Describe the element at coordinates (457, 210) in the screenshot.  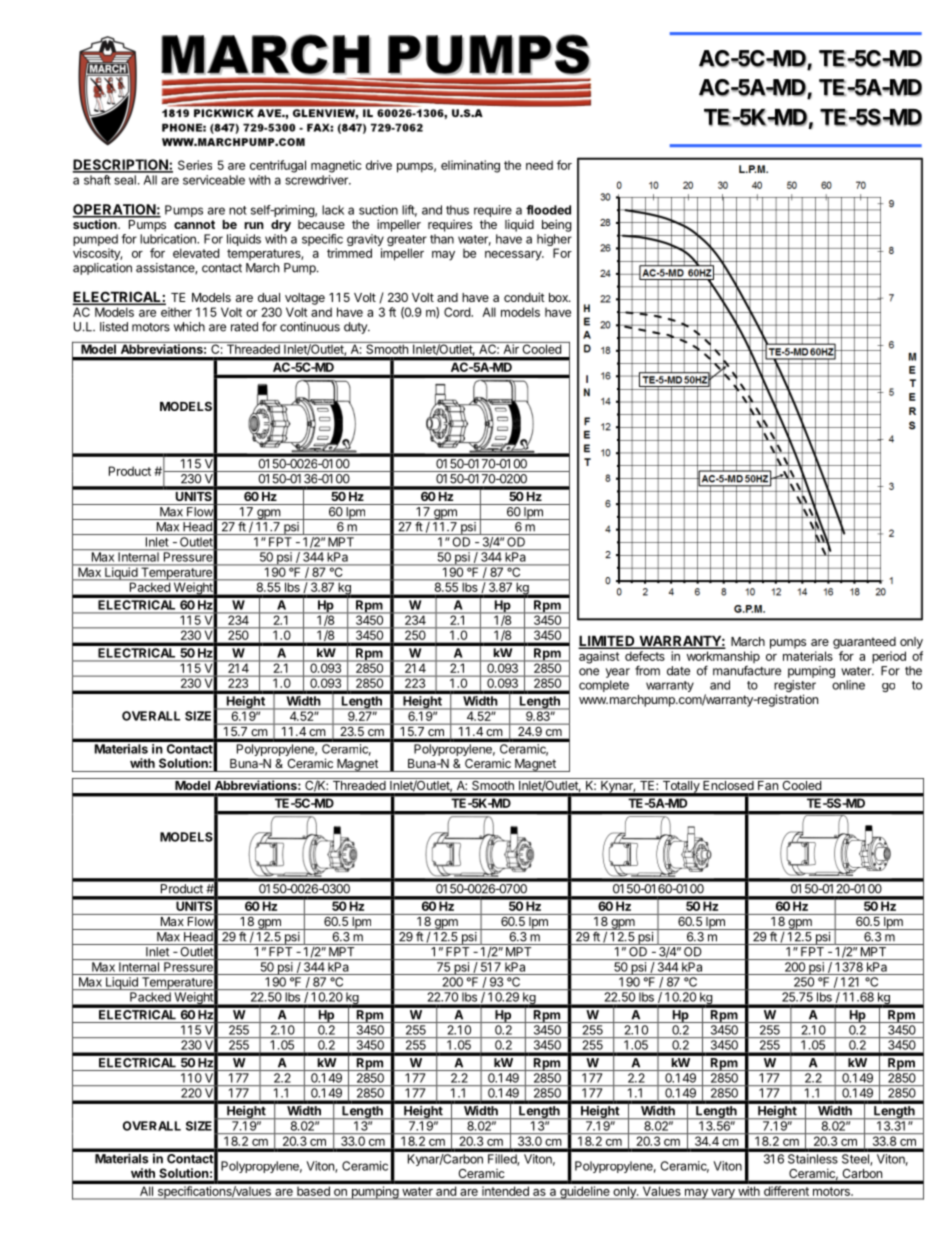
I see `thus` at that location.
